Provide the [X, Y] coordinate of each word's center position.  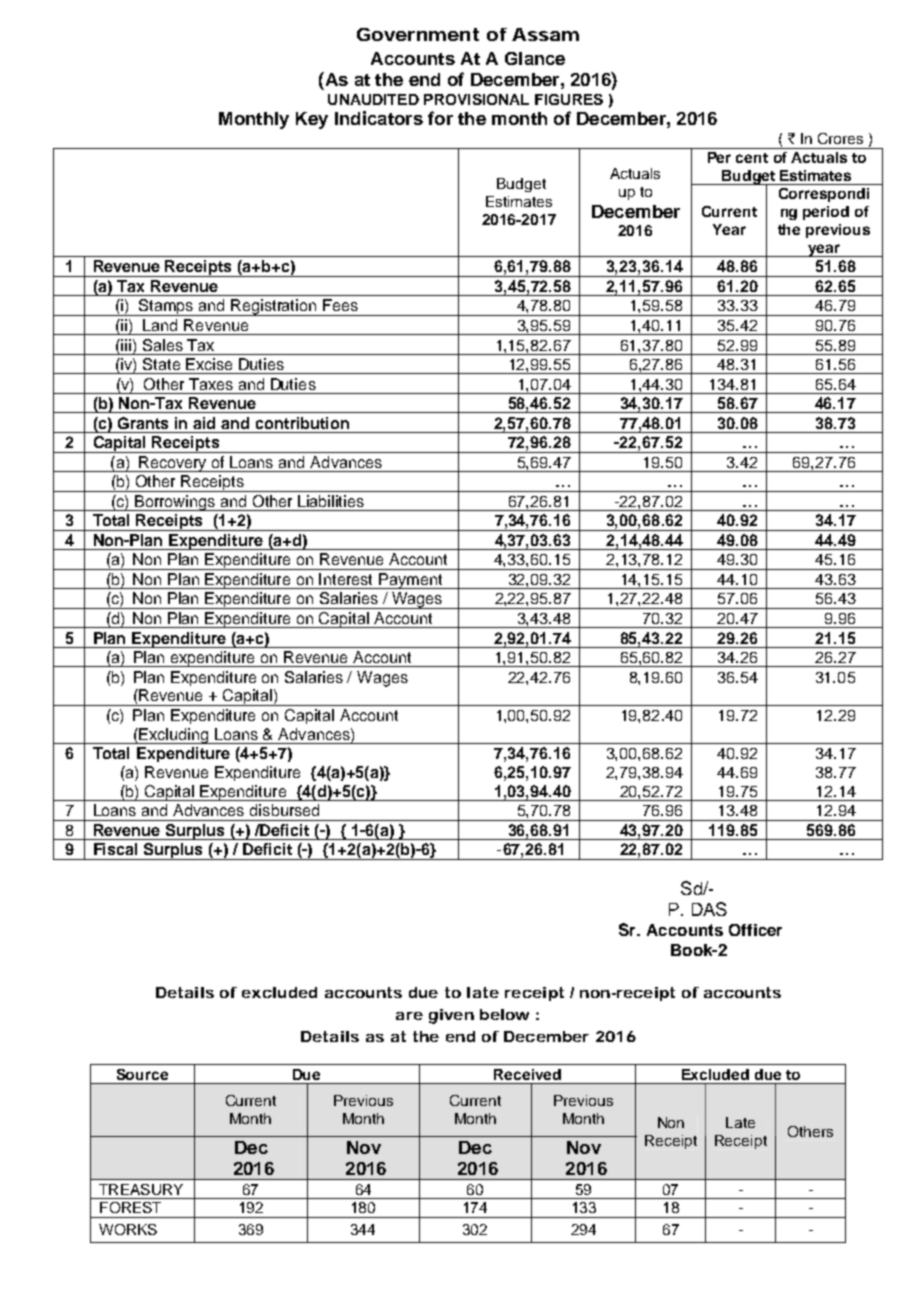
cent [752, 158]
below [504, 1014]
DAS [709, 909]
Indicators [379, 118]
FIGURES [569, 99]
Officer [755, 930]
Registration [274, 307]
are [409, 1016]
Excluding [174, 736]
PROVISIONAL [476, 99]
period [826, 213]
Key [312, 120]
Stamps [167, 307]
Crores [840, 138]
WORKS [128, 1229]
